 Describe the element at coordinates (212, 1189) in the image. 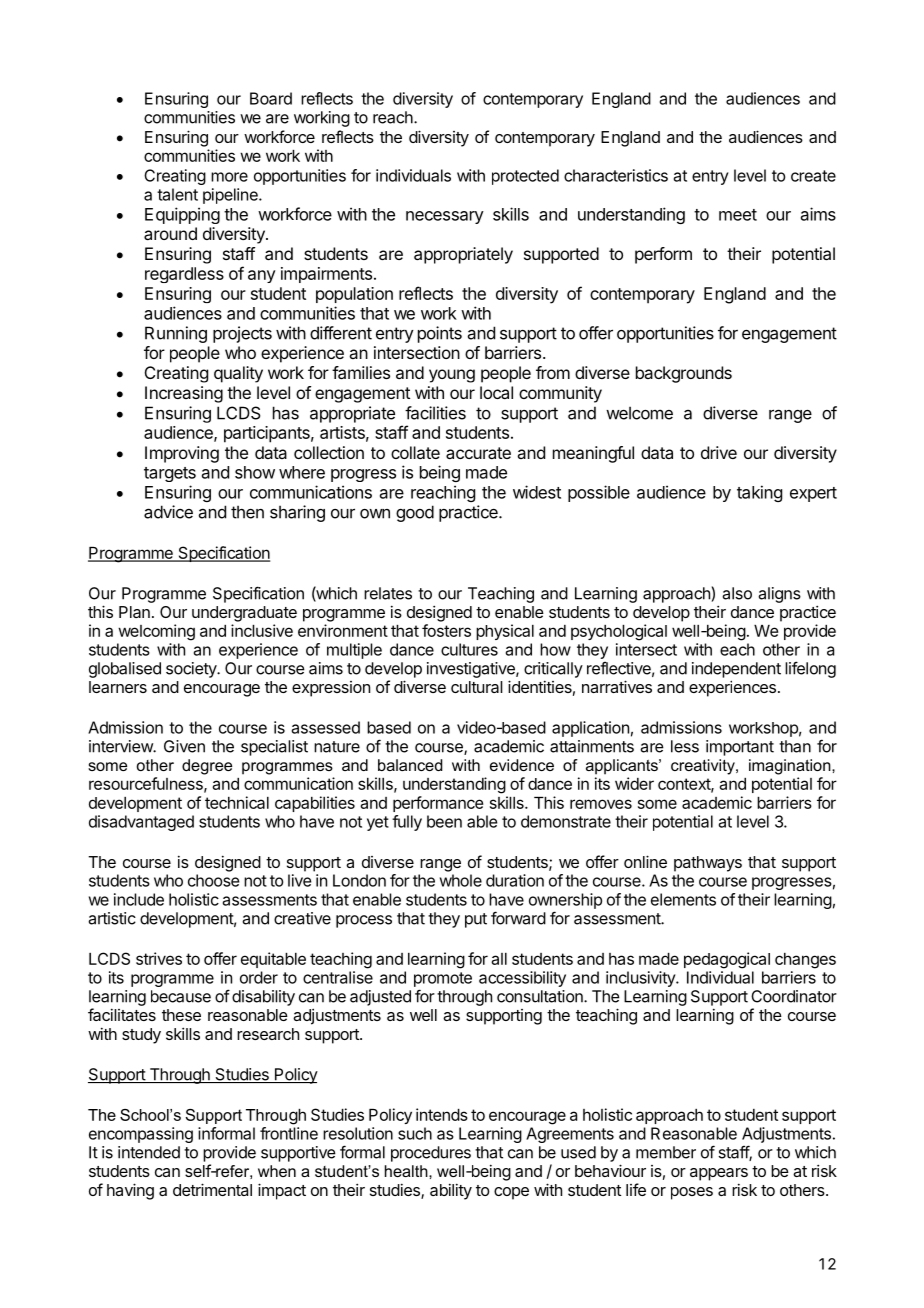

I see `detrimental` at that location.
